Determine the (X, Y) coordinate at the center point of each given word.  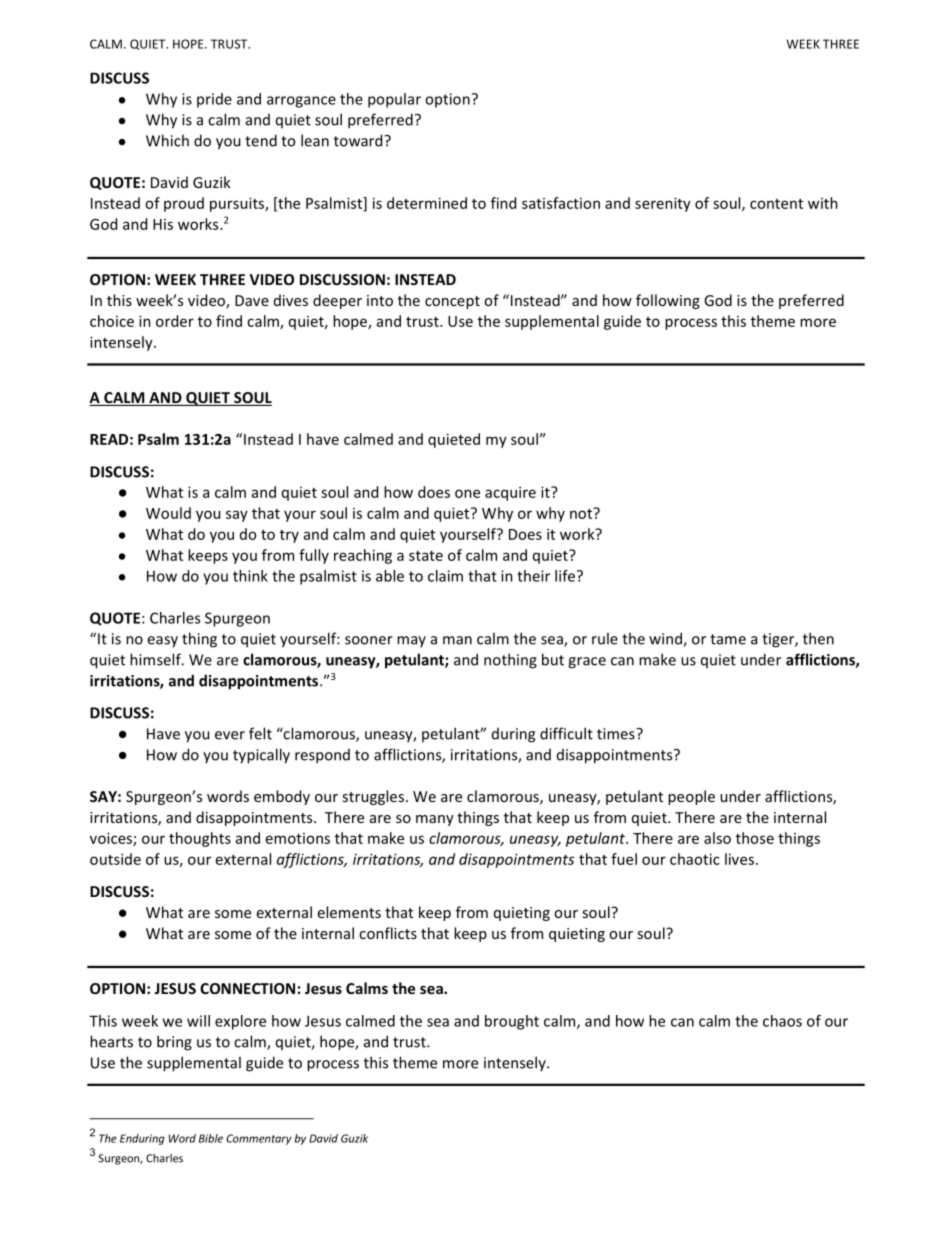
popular (394, 100)
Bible (211, 1138)
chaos (782, 1021)
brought (512, 1022)
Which (167, 140)
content (776, 204)
